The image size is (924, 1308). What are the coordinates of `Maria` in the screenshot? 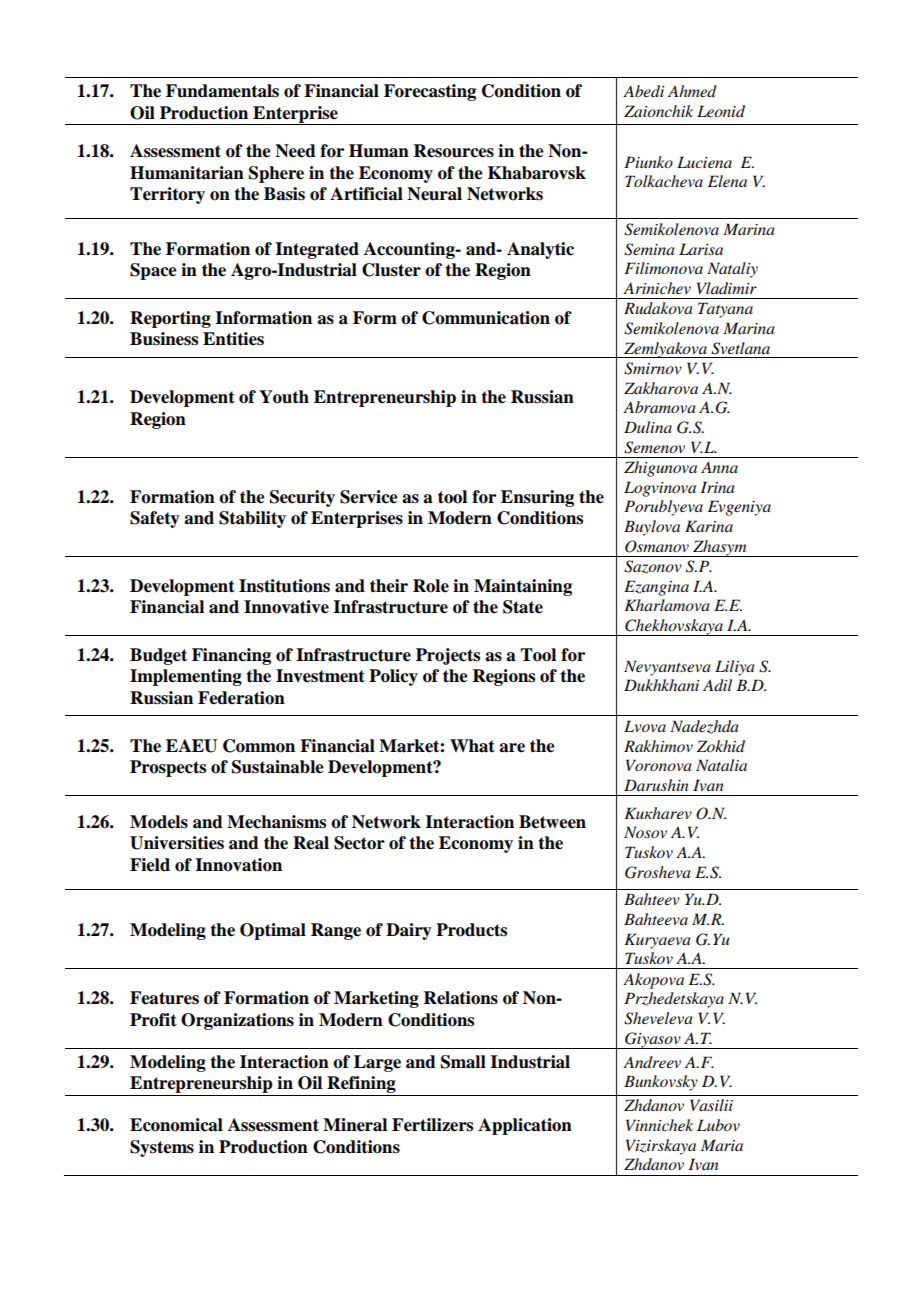 It's located at (722, 1145).
